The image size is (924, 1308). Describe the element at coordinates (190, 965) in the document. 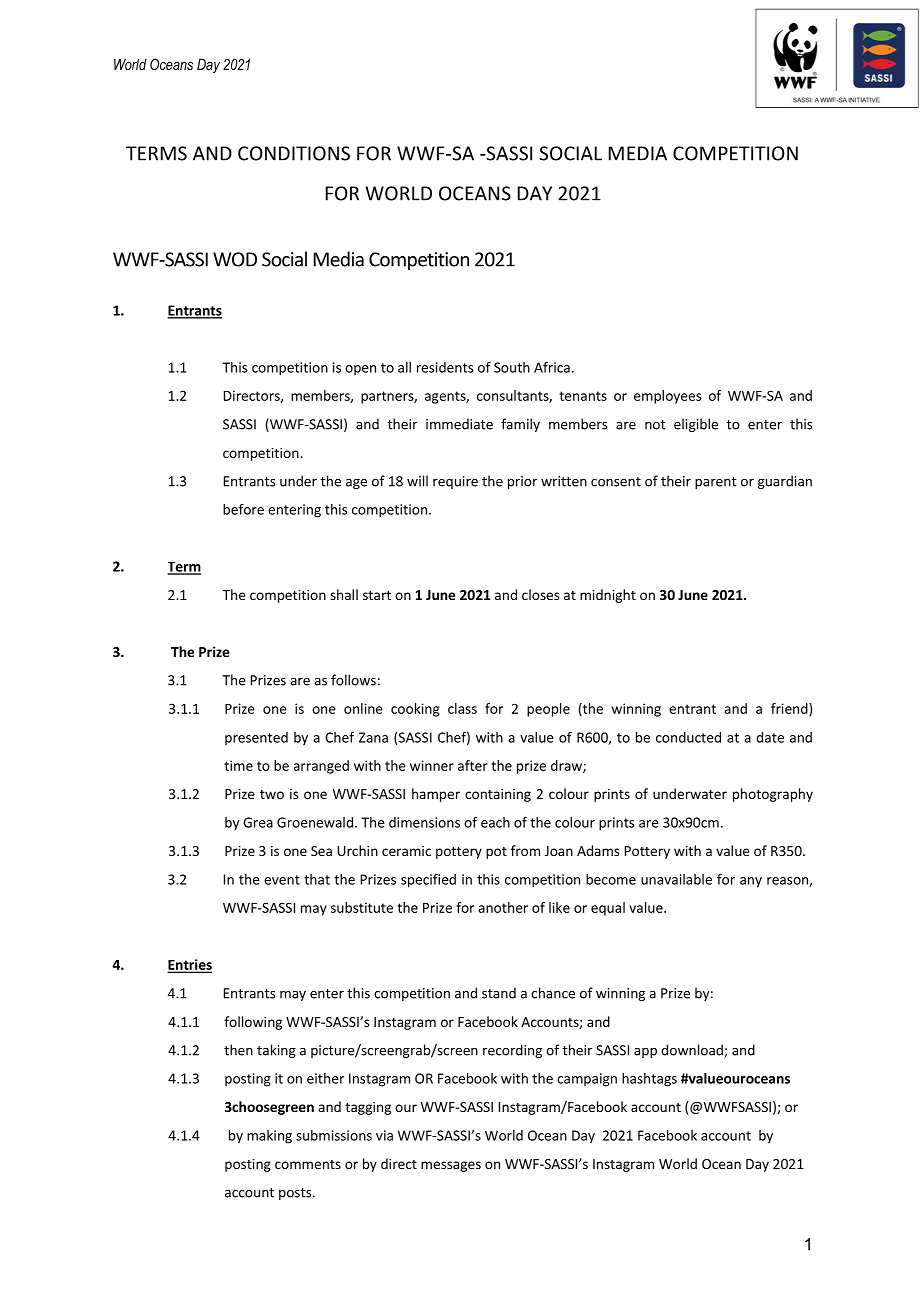

I see `Entries` at that location.
